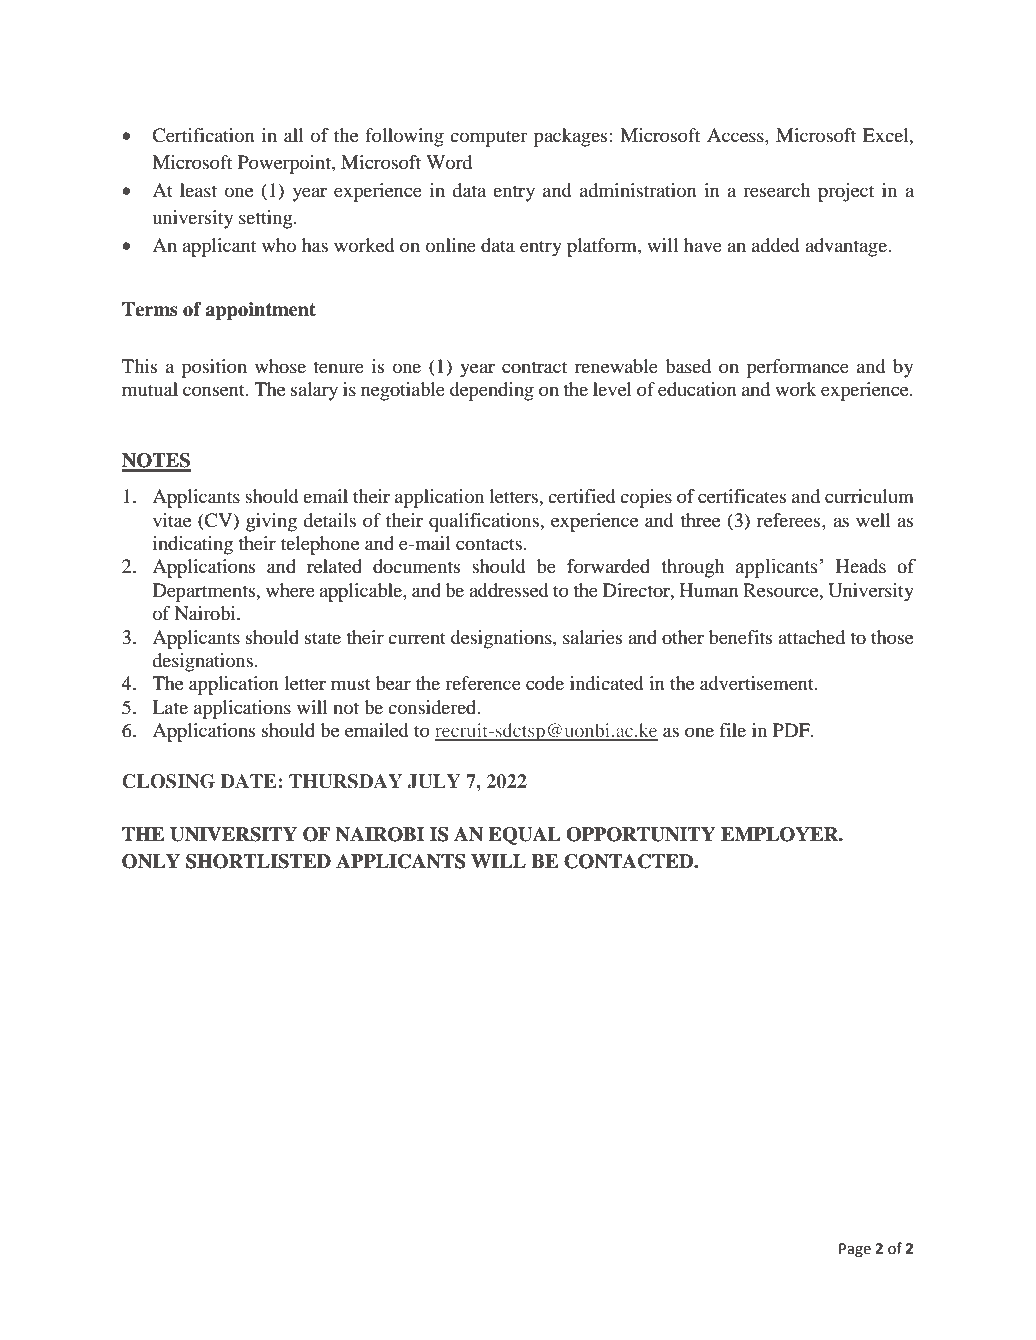 Image resolution: width=1036 pixels, height=1340 pixels. Describe the element at coordinates (776, 190) in the screenshot. I see `research` at that location.
